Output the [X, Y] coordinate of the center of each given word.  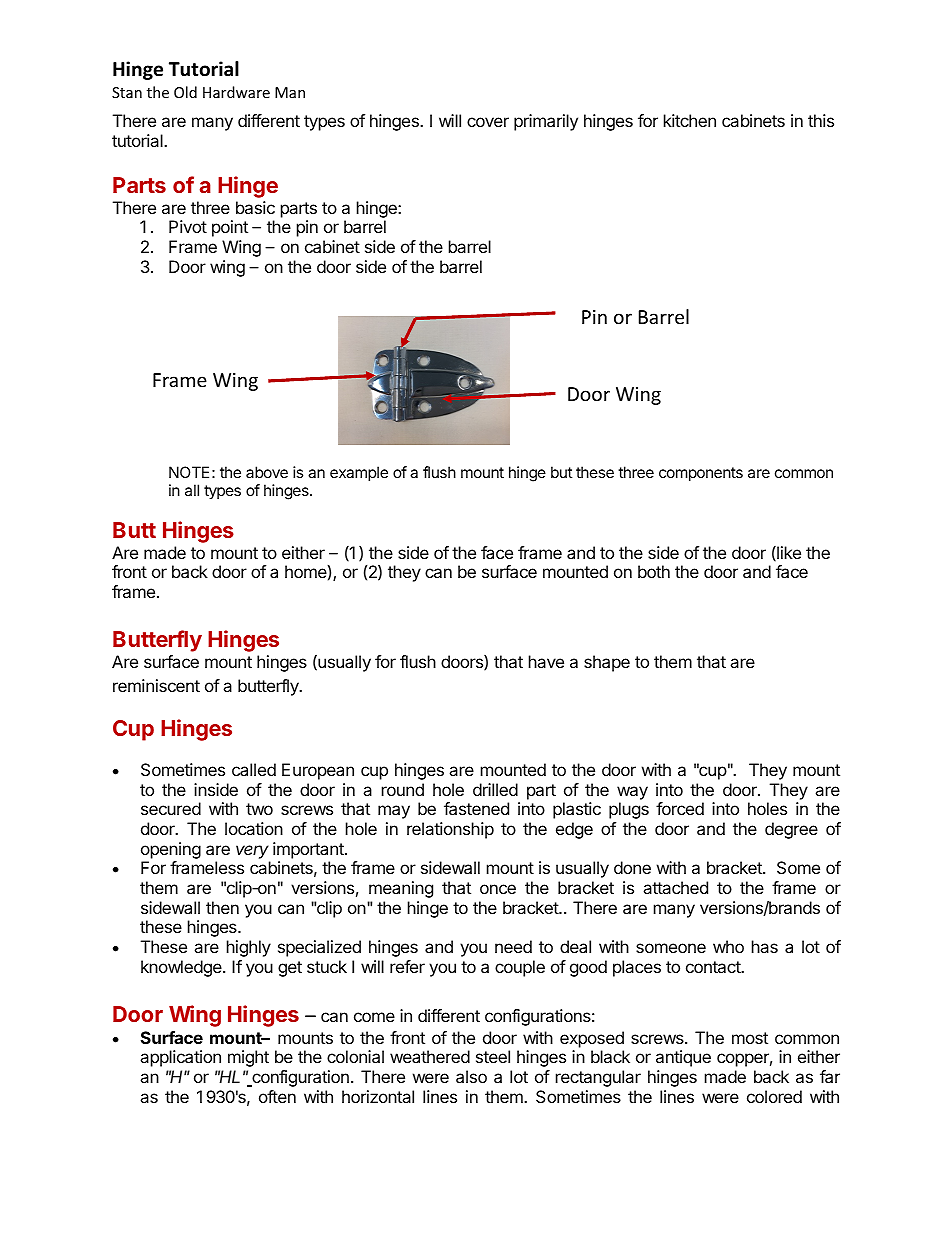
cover [488, 122]
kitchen [690, 120]
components [701, 474]
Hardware [236, 92]
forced [680, 808]
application [180, 1058]
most [750, 1038]
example [359, 473]
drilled [495, 789]
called [254, 769]
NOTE [189, 472]
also [471, 1076]
